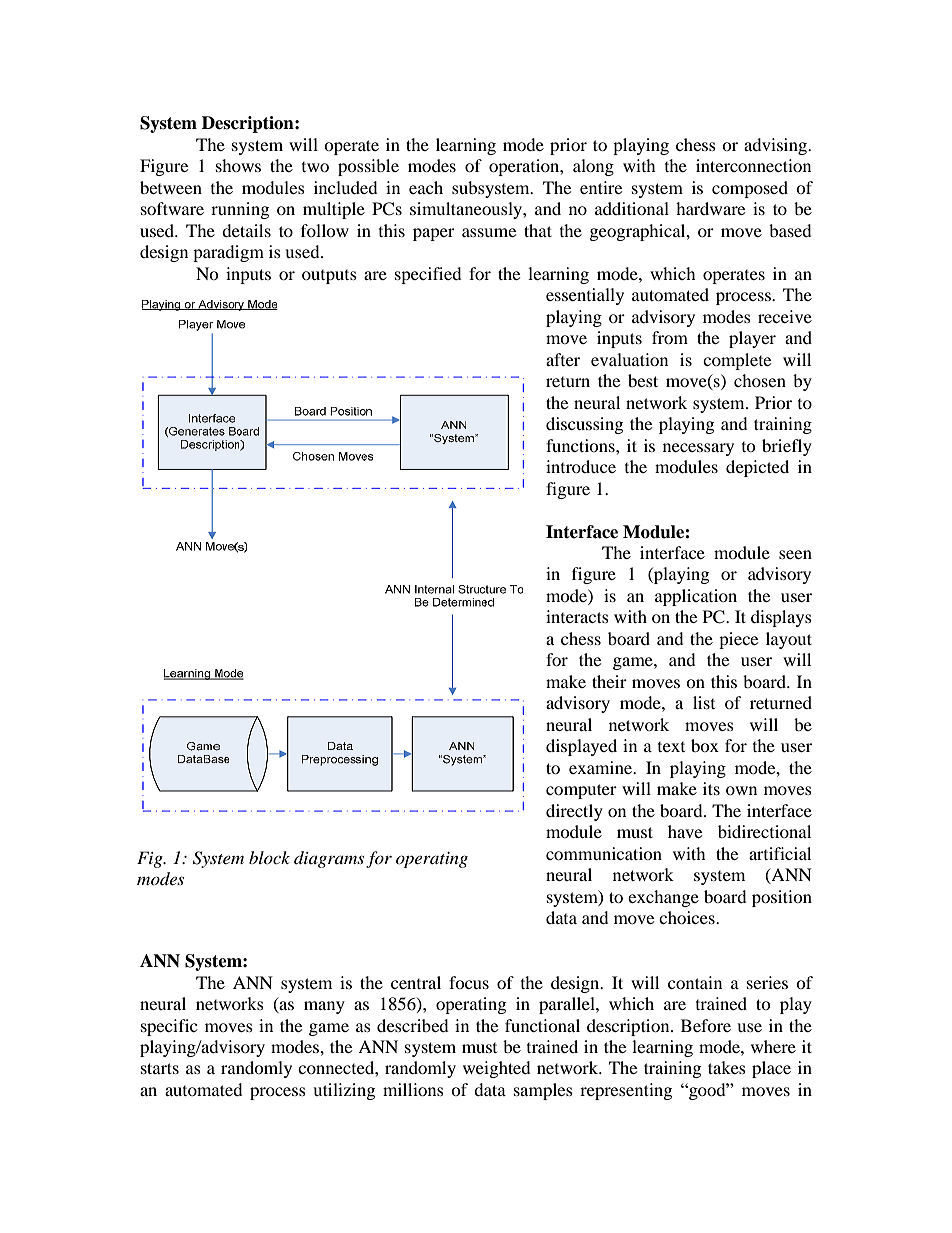  What do you see at coordinates (269, 857) in the screenshot?
I see `block` at bounding box center [269, 857].
